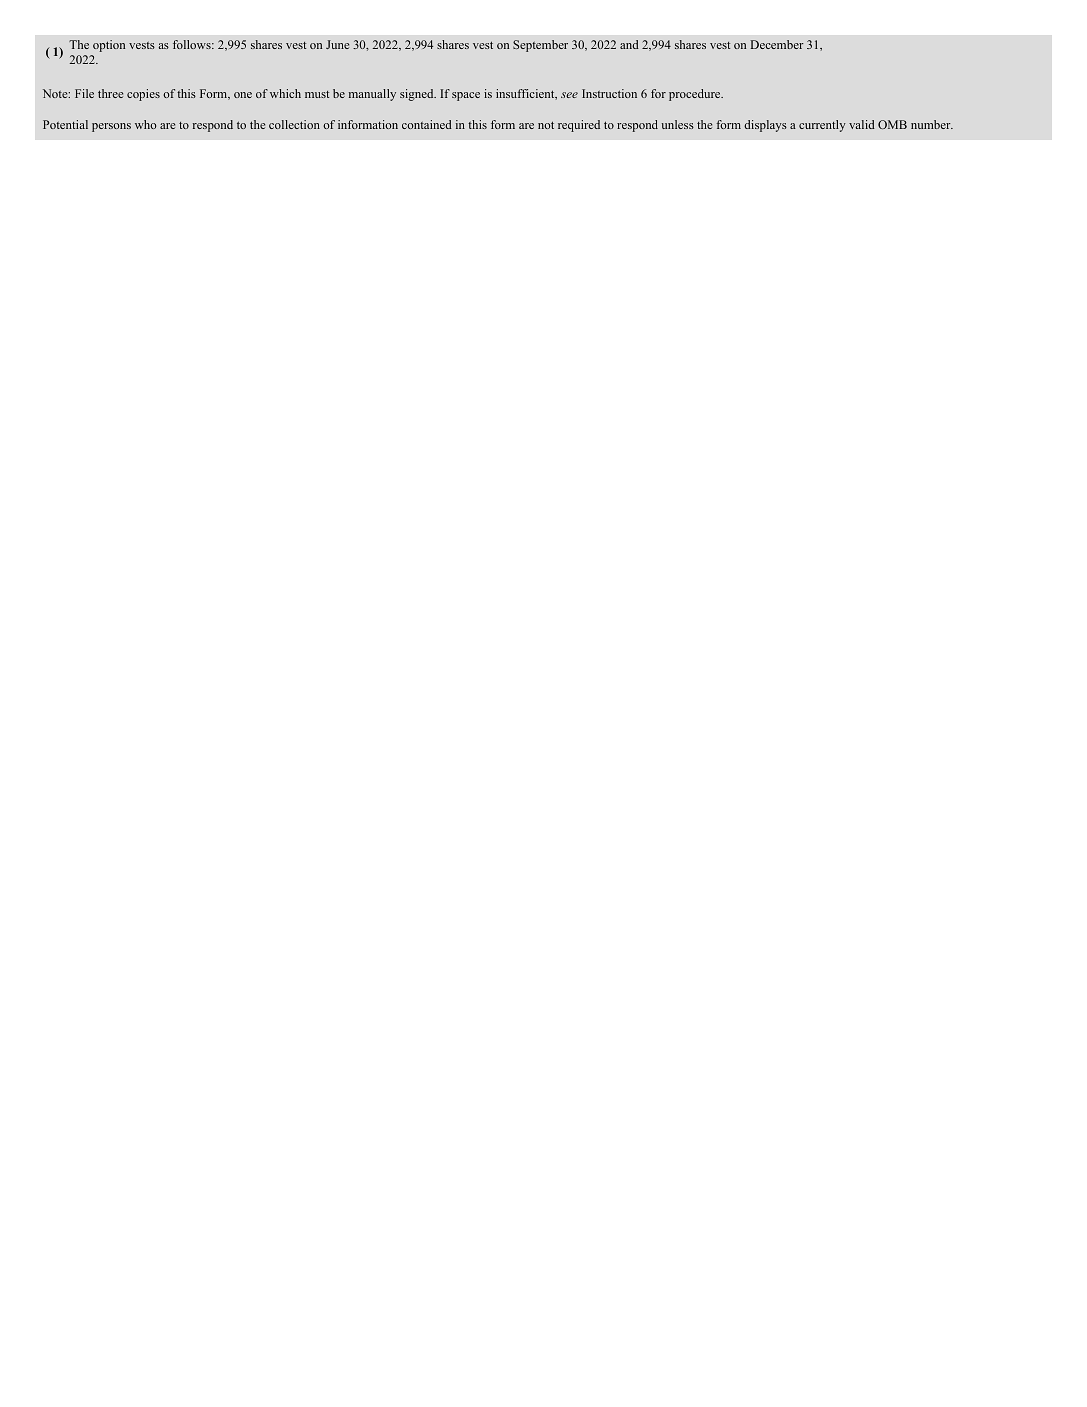  What do you see at coordinates (609, 93) in the page?
I see `Instruction` at bounding box center [609, 93].
